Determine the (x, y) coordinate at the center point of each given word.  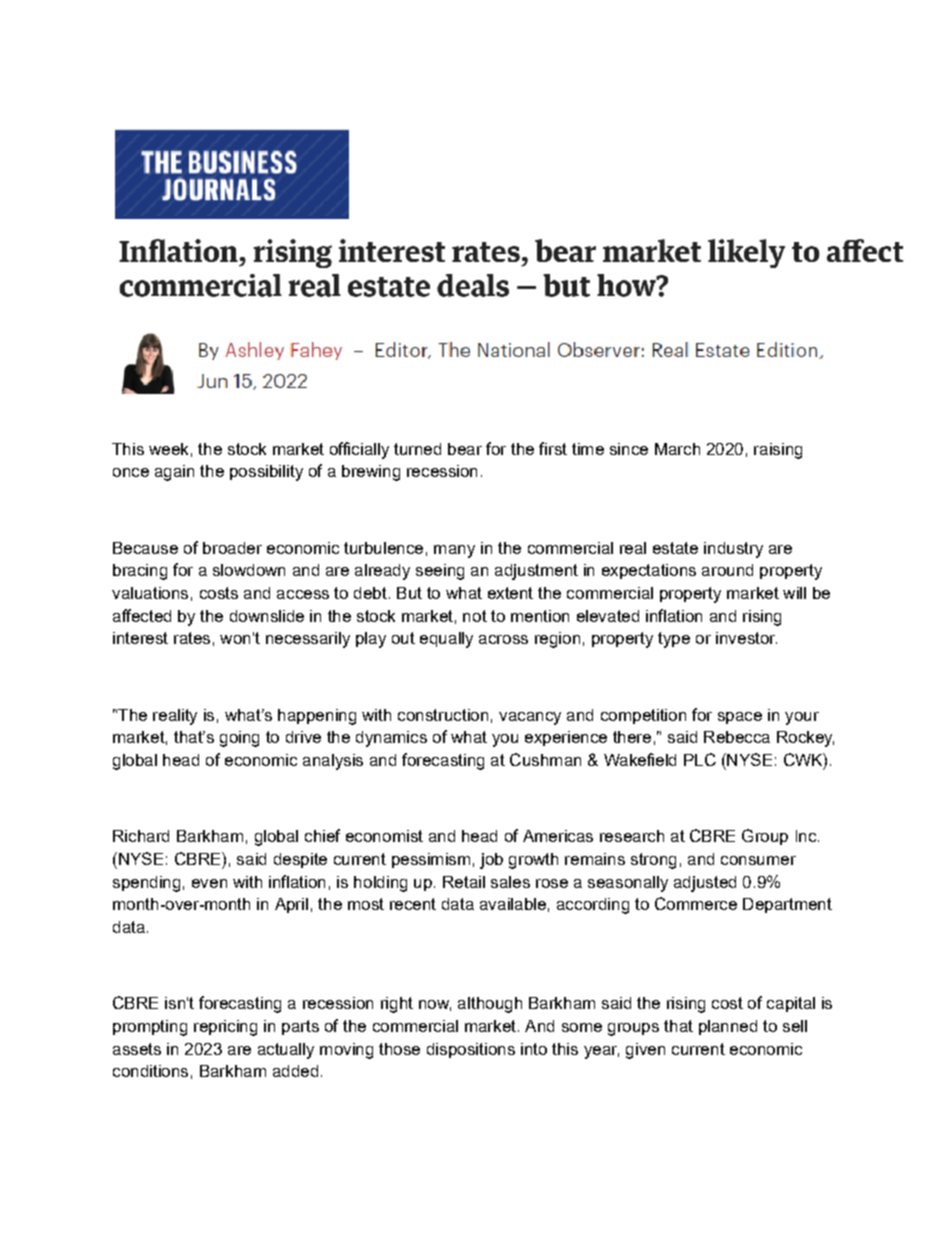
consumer (758, 860)
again (174, 473)
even (209, 883)
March (677, 449)
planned (728, 1027)
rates (192, 638)
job (491, 861)
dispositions (471, 1050)
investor (746, 638)
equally (446, 640)
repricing (225, 1028)
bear (465, 449)
